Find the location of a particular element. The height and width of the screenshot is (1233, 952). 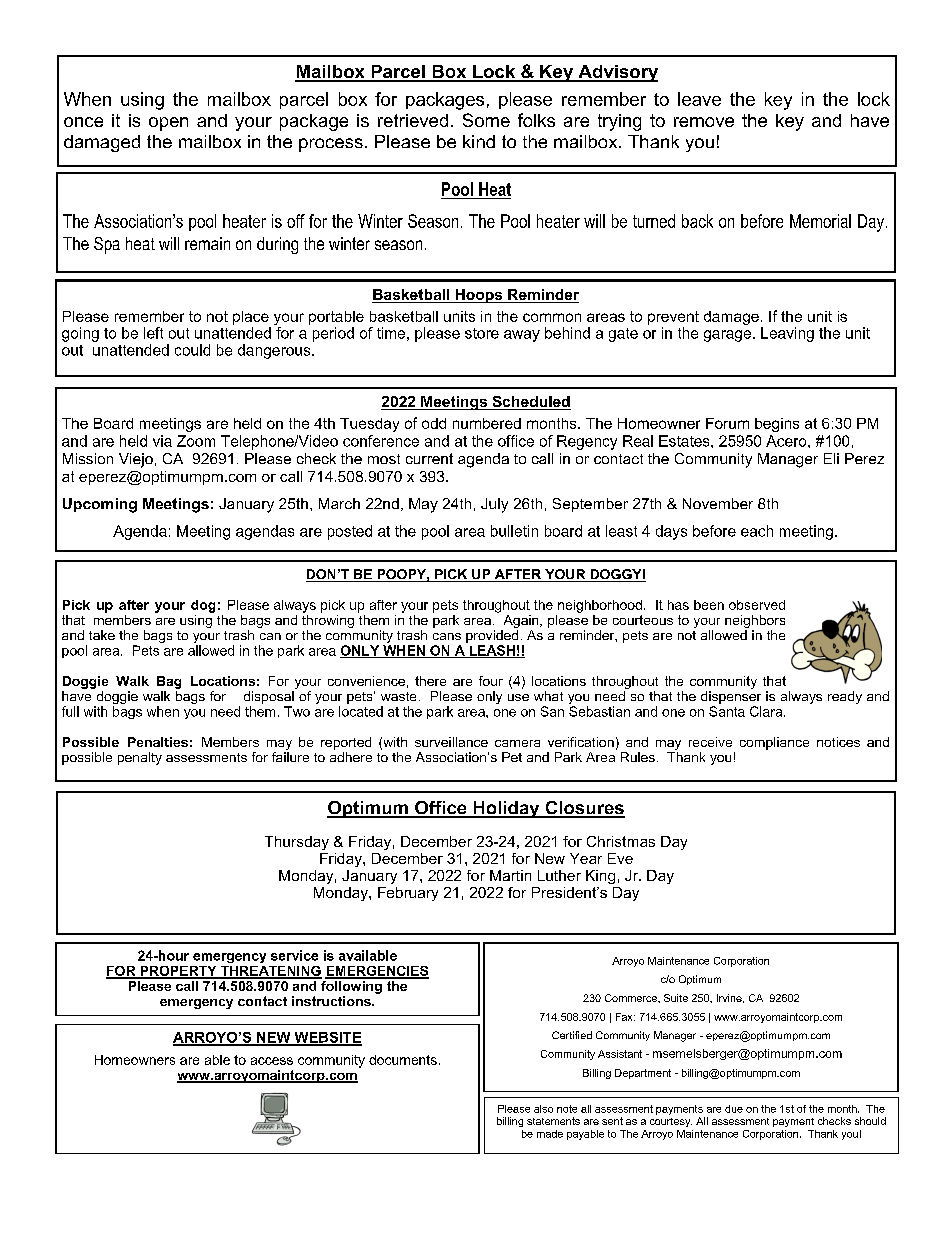

provided is located at coordinates (492, 636).
